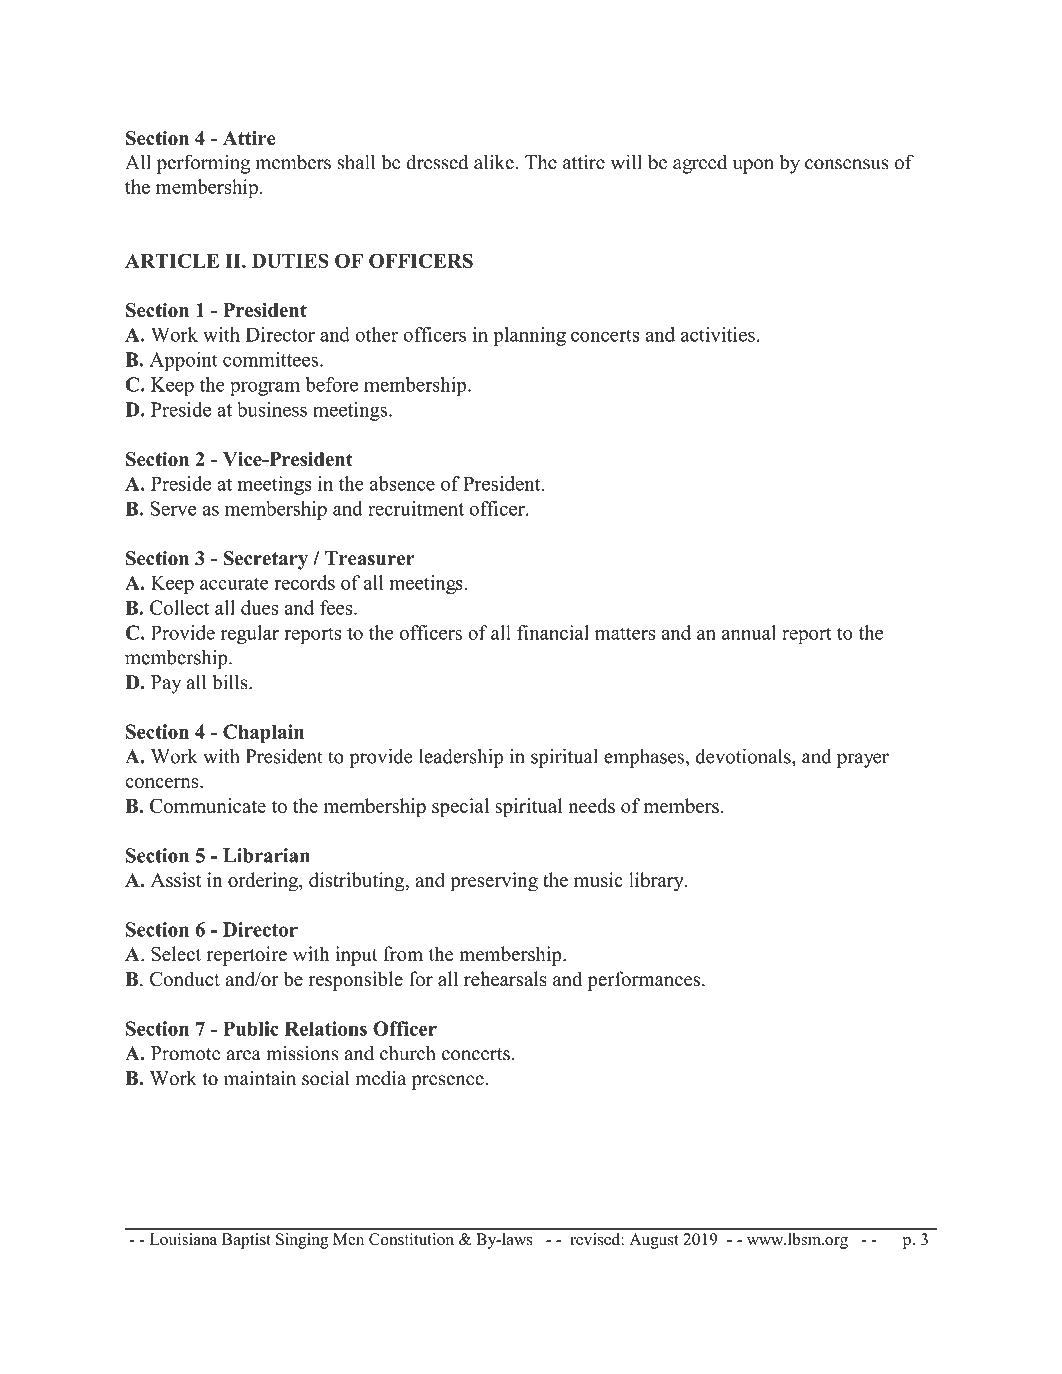 The image size is (1062, 1374). I want to click on preserving, so click(494, 882).
